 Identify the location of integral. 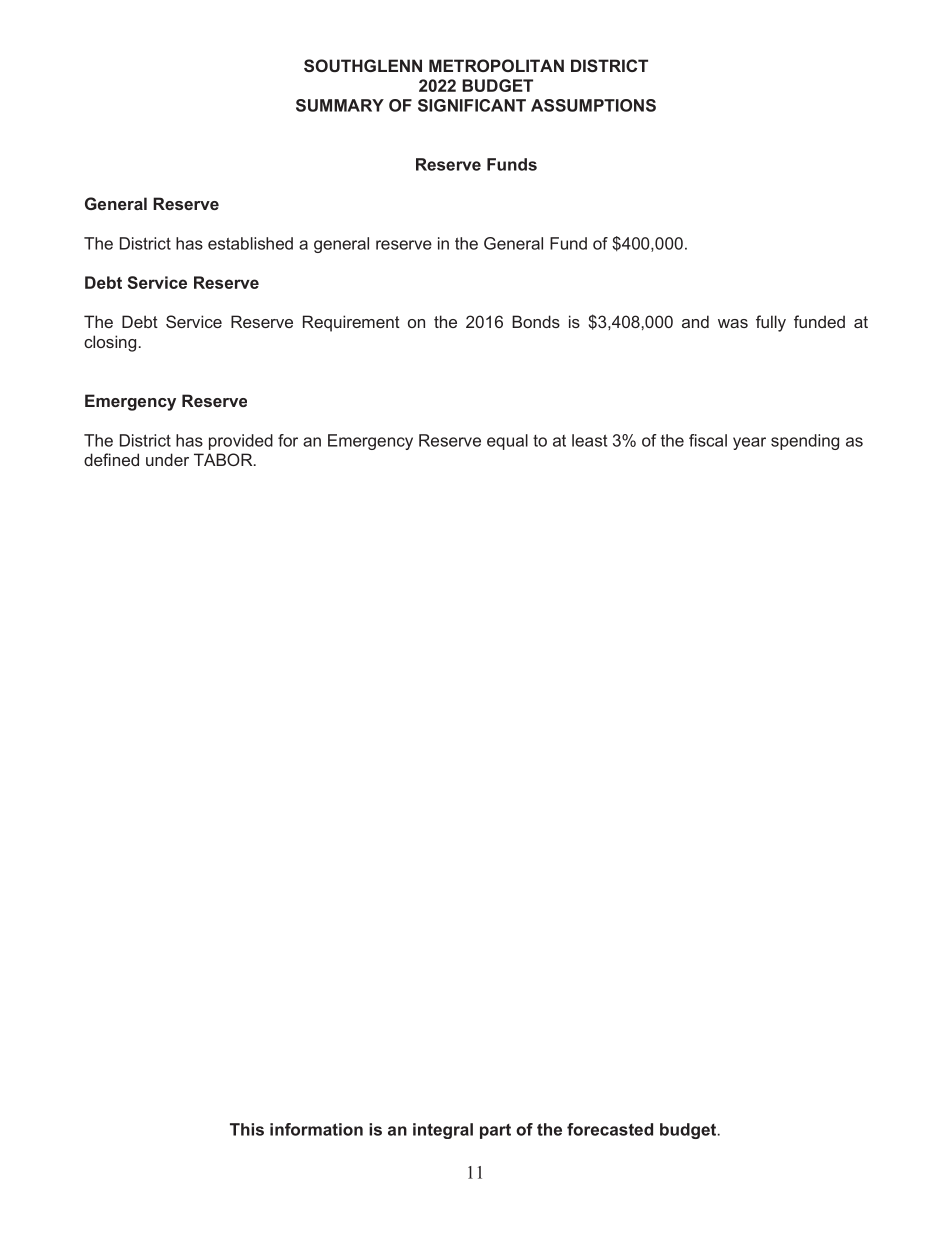
(443, 1131).
